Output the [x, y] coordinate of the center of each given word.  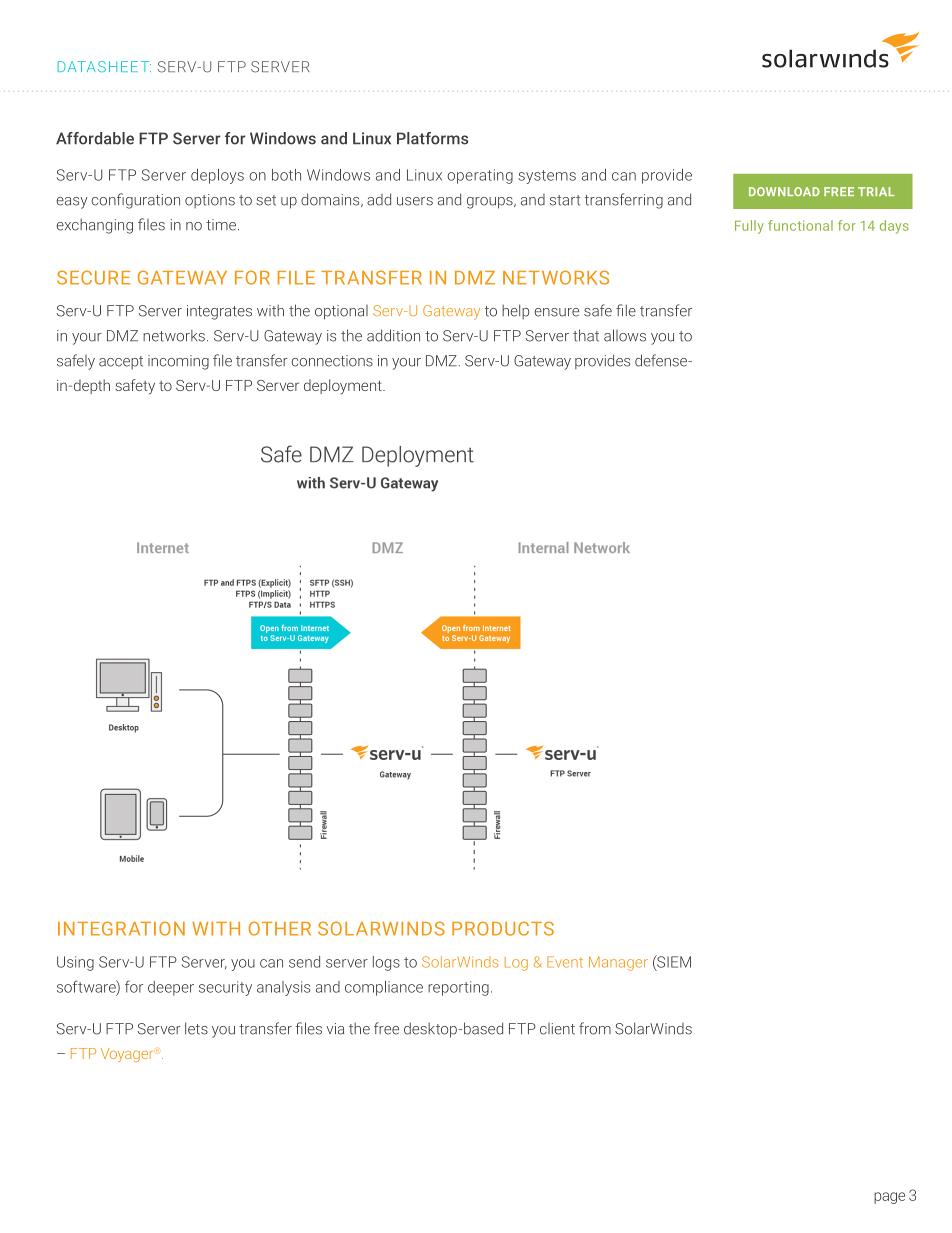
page [889, 1198]
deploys [217, 176]
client [557, 1029]
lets [196, 1028]
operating [480, 176]
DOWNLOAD [784, 191]
